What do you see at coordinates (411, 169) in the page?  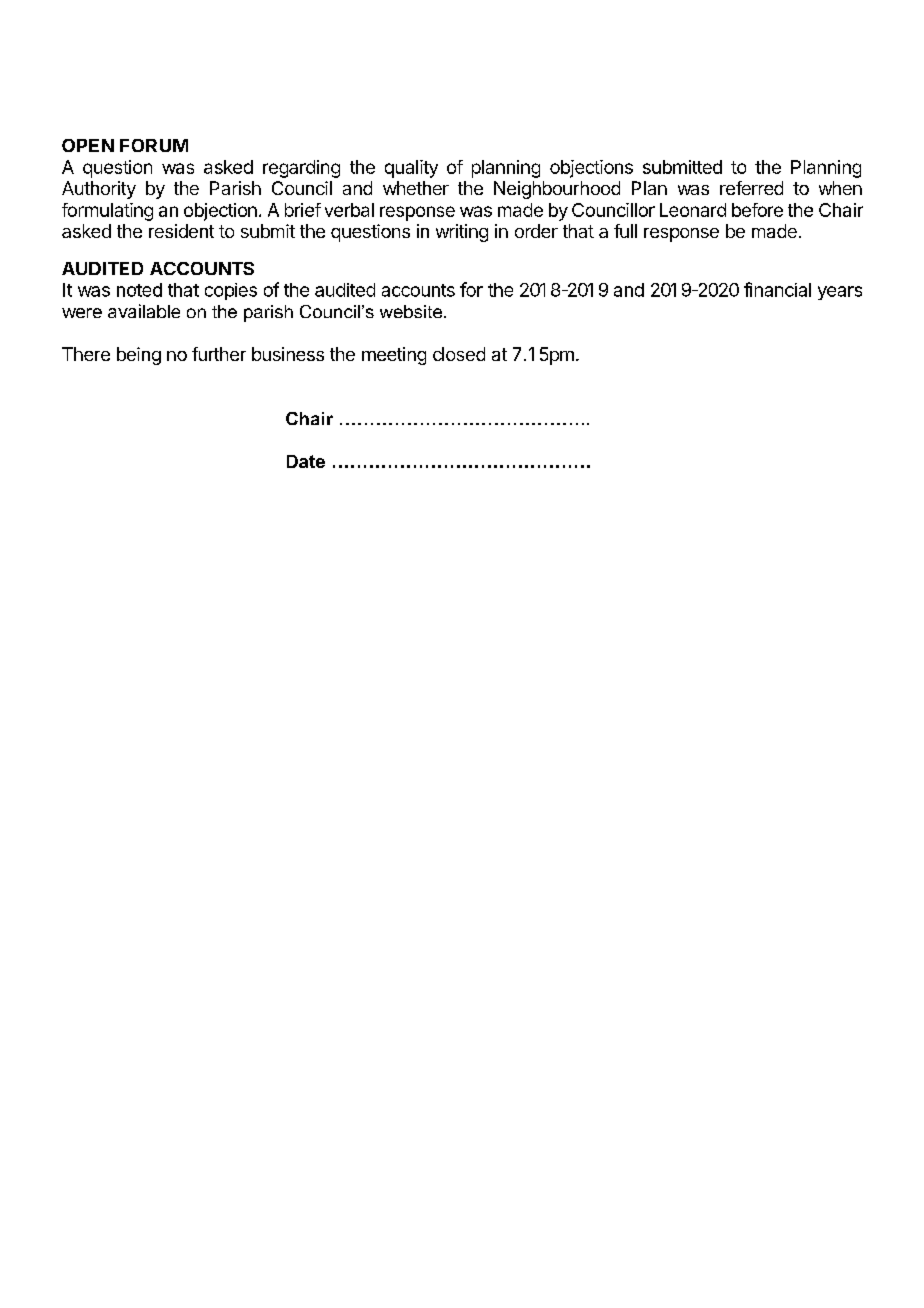 I see `quality` at bounding box center [411, 169].
